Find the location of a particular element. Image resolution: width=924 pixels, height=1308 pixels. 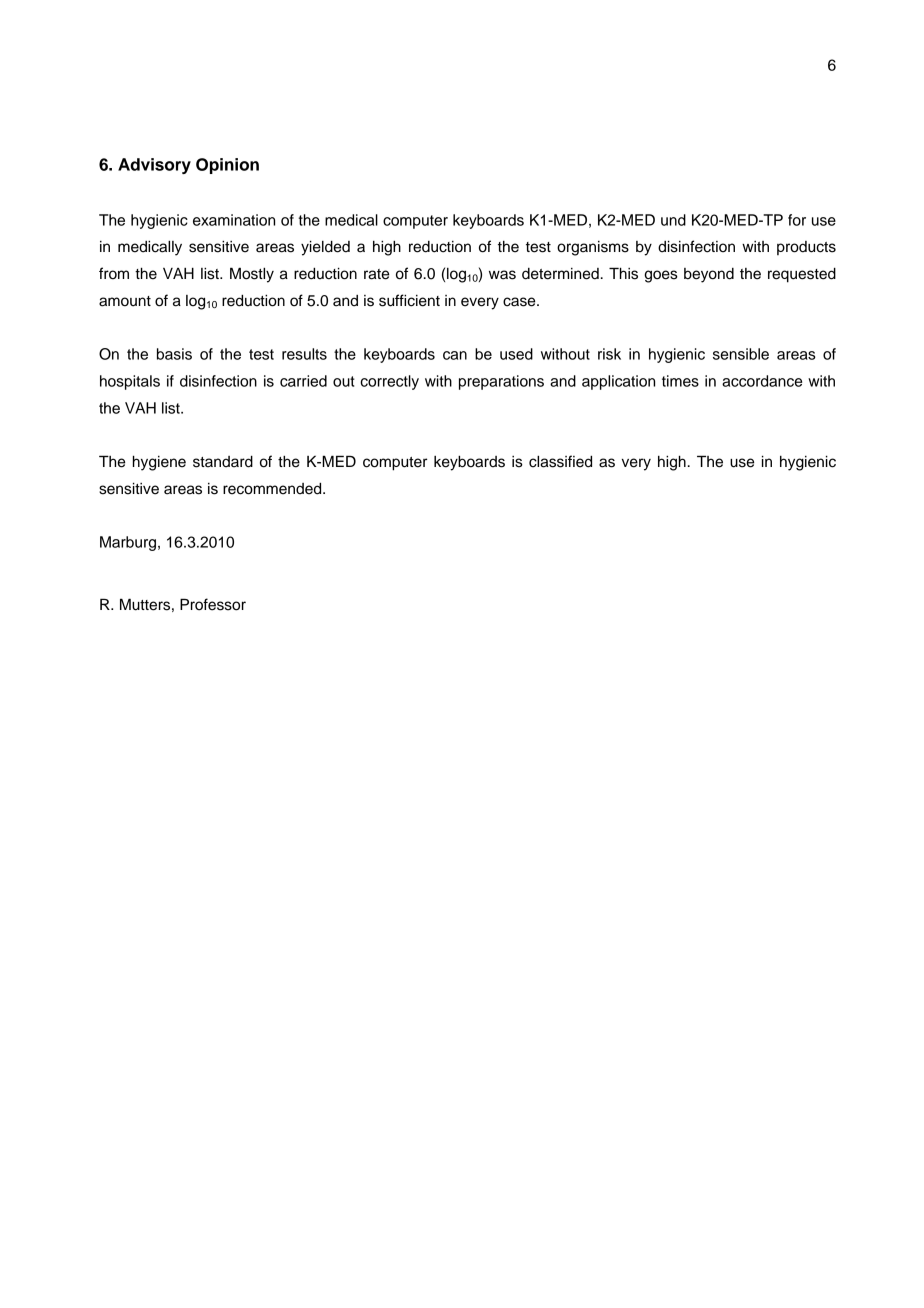

accordance is located at coordinates (762, 381).
